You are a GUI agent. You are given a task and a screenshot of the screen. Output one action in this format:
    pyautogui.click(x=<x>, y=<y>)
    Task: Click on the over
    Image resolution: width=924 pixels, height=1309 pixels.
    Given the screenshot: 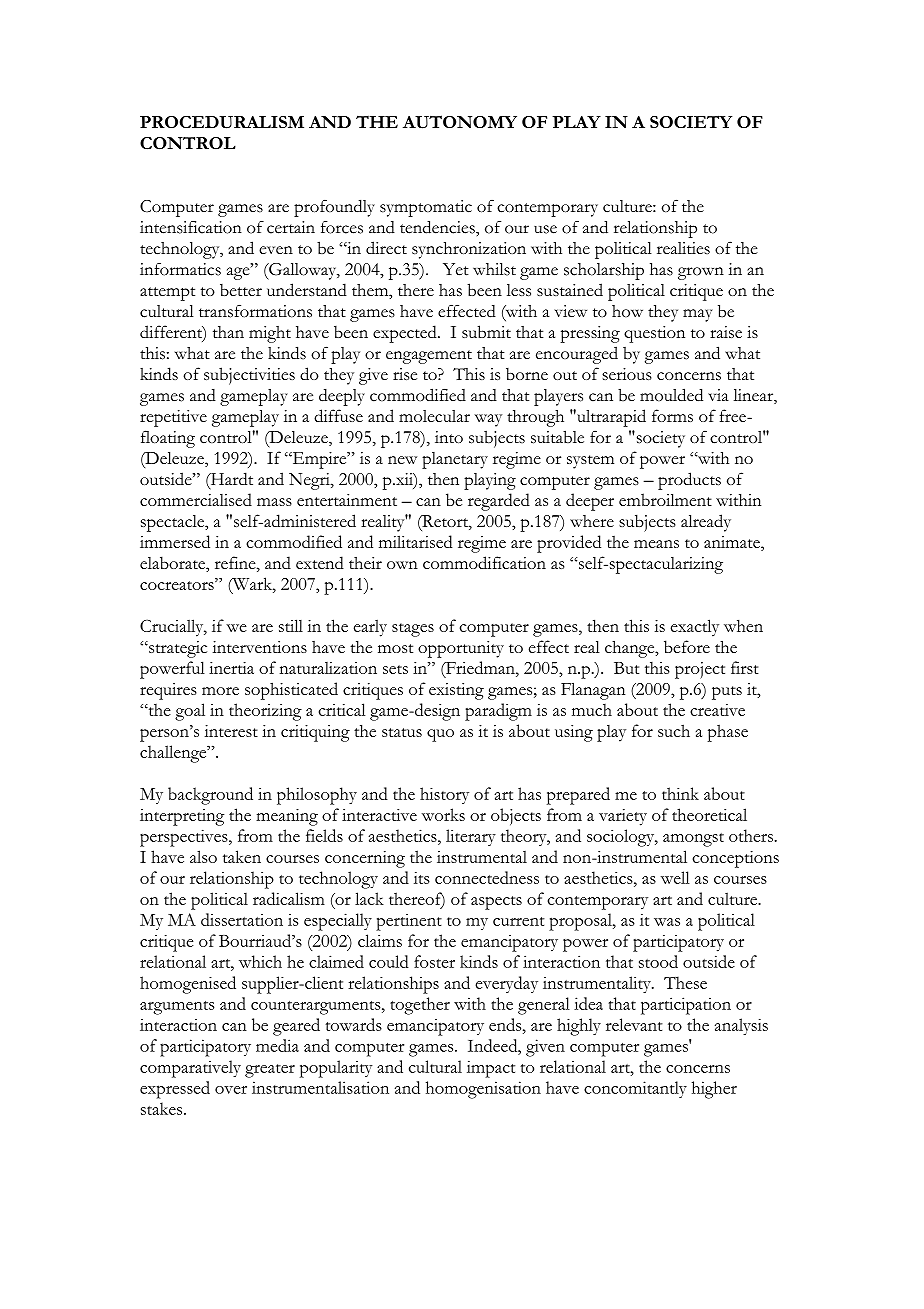 What is the action you would take?
    pyautogui.click(x=231, y=1090)
